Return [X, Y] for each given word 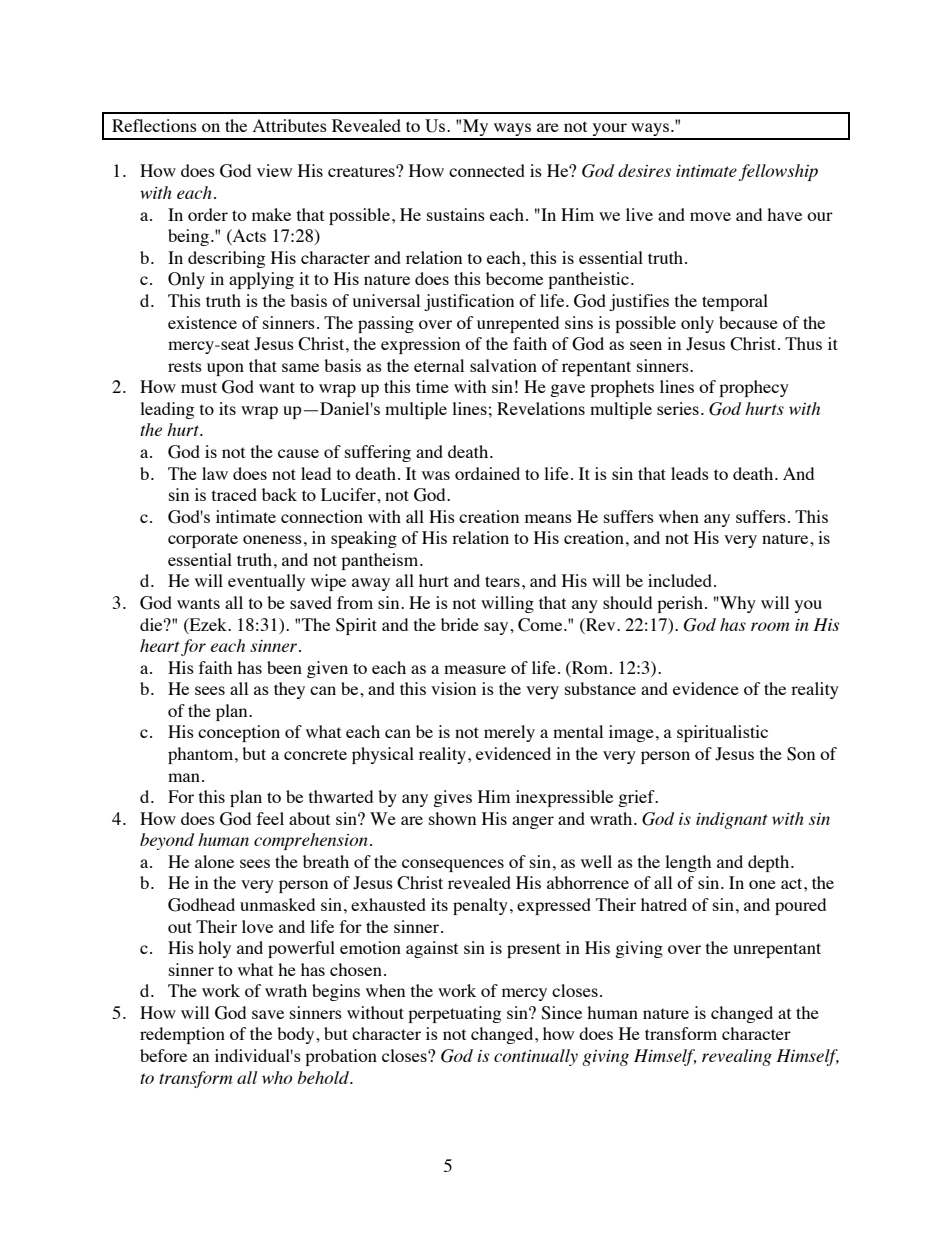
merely [509, 733]
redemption [182, 1035]
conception [239, 733]
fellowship [778, 172]
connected [487, 170]
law [215, 473]
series [678, 408]
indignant [732, 820]
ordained [487, 473]
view [274, 170]
